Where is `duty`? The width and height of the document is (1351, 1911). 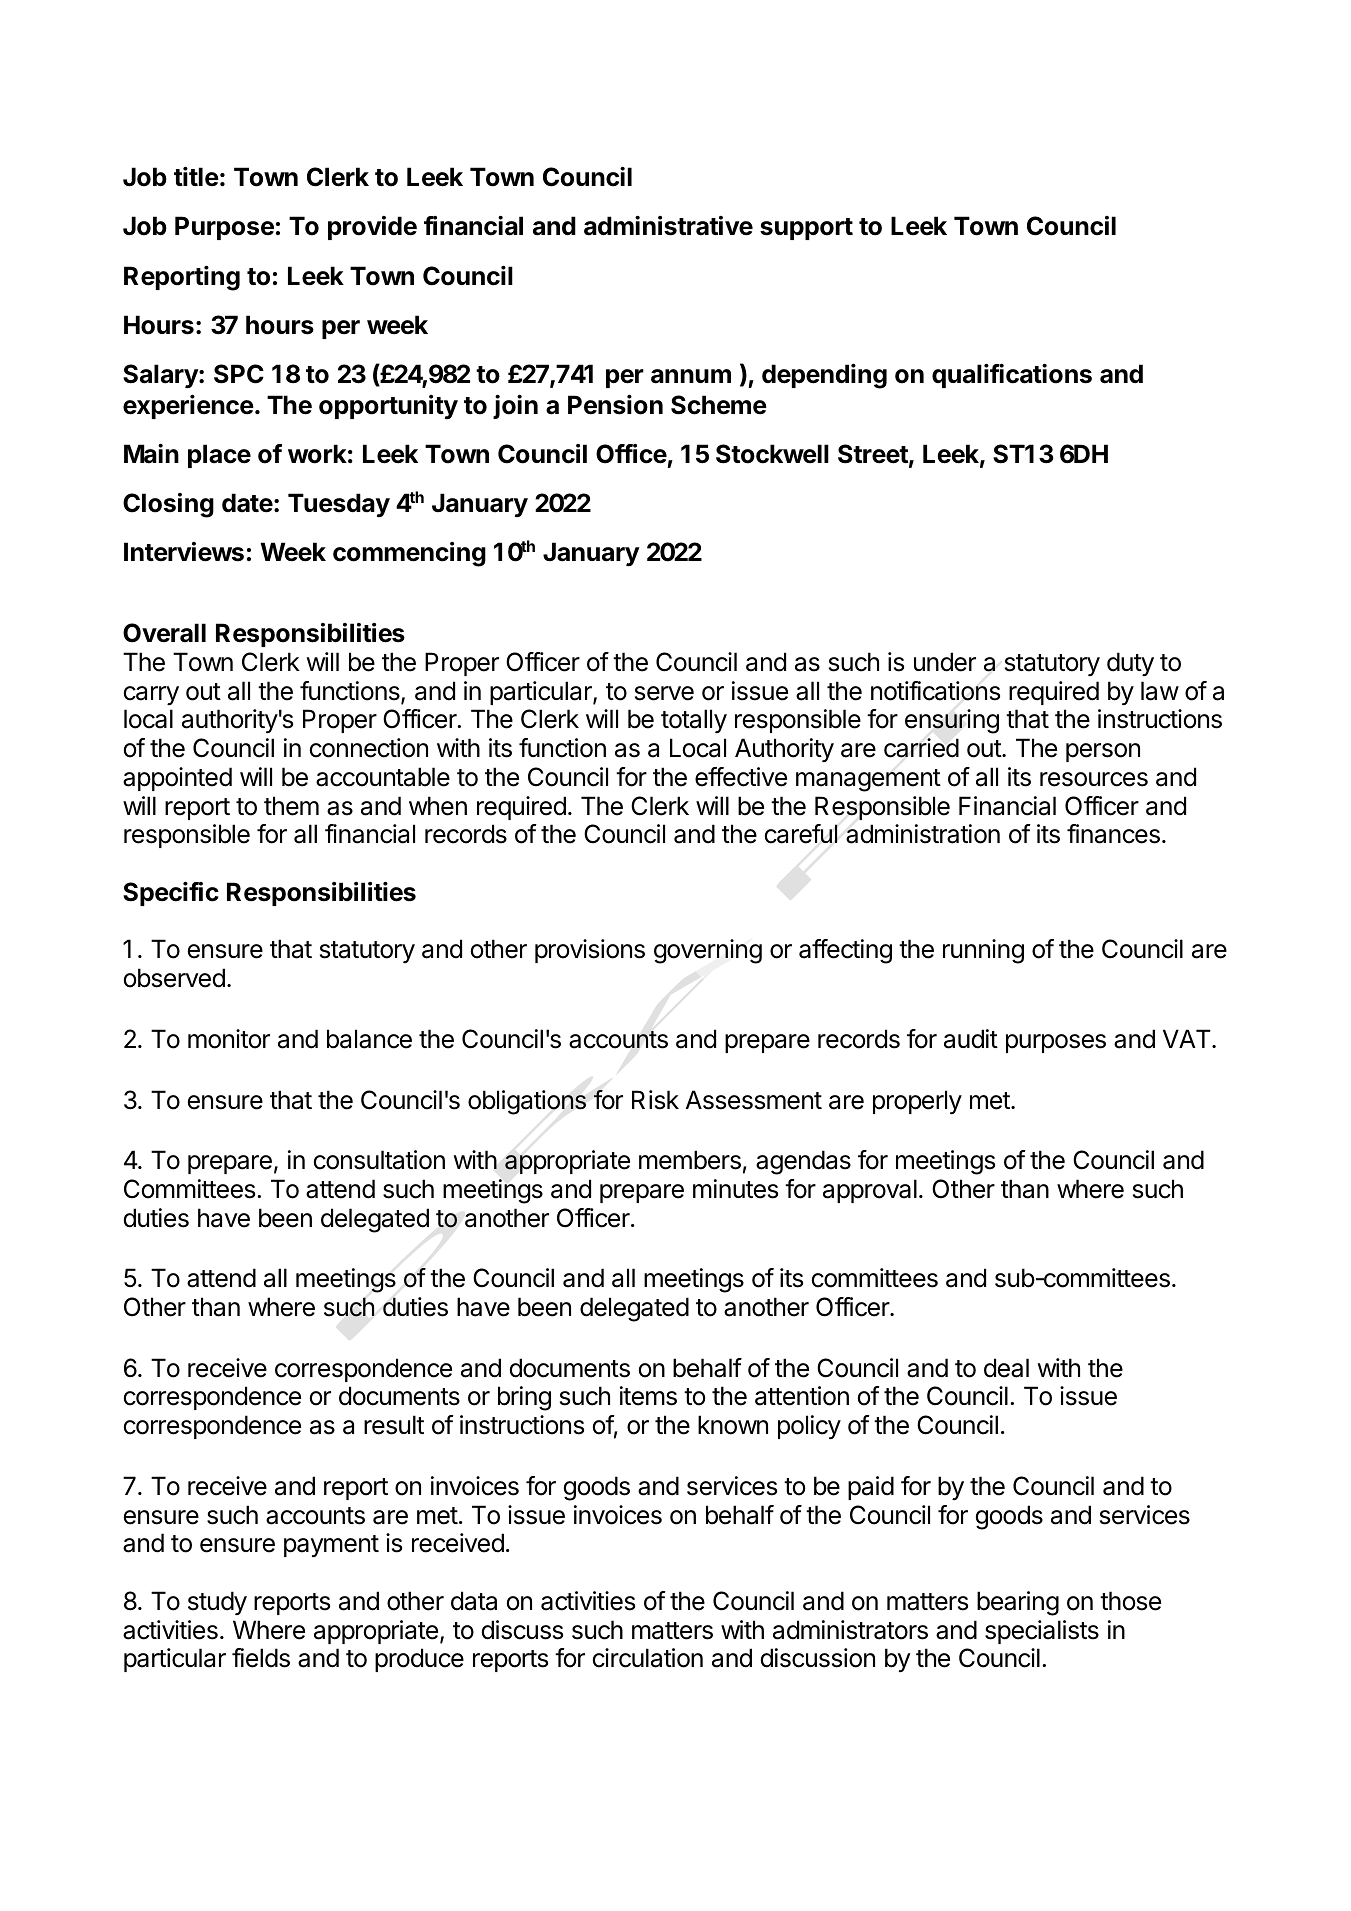 duty is located at coordinates (1130, 664).
